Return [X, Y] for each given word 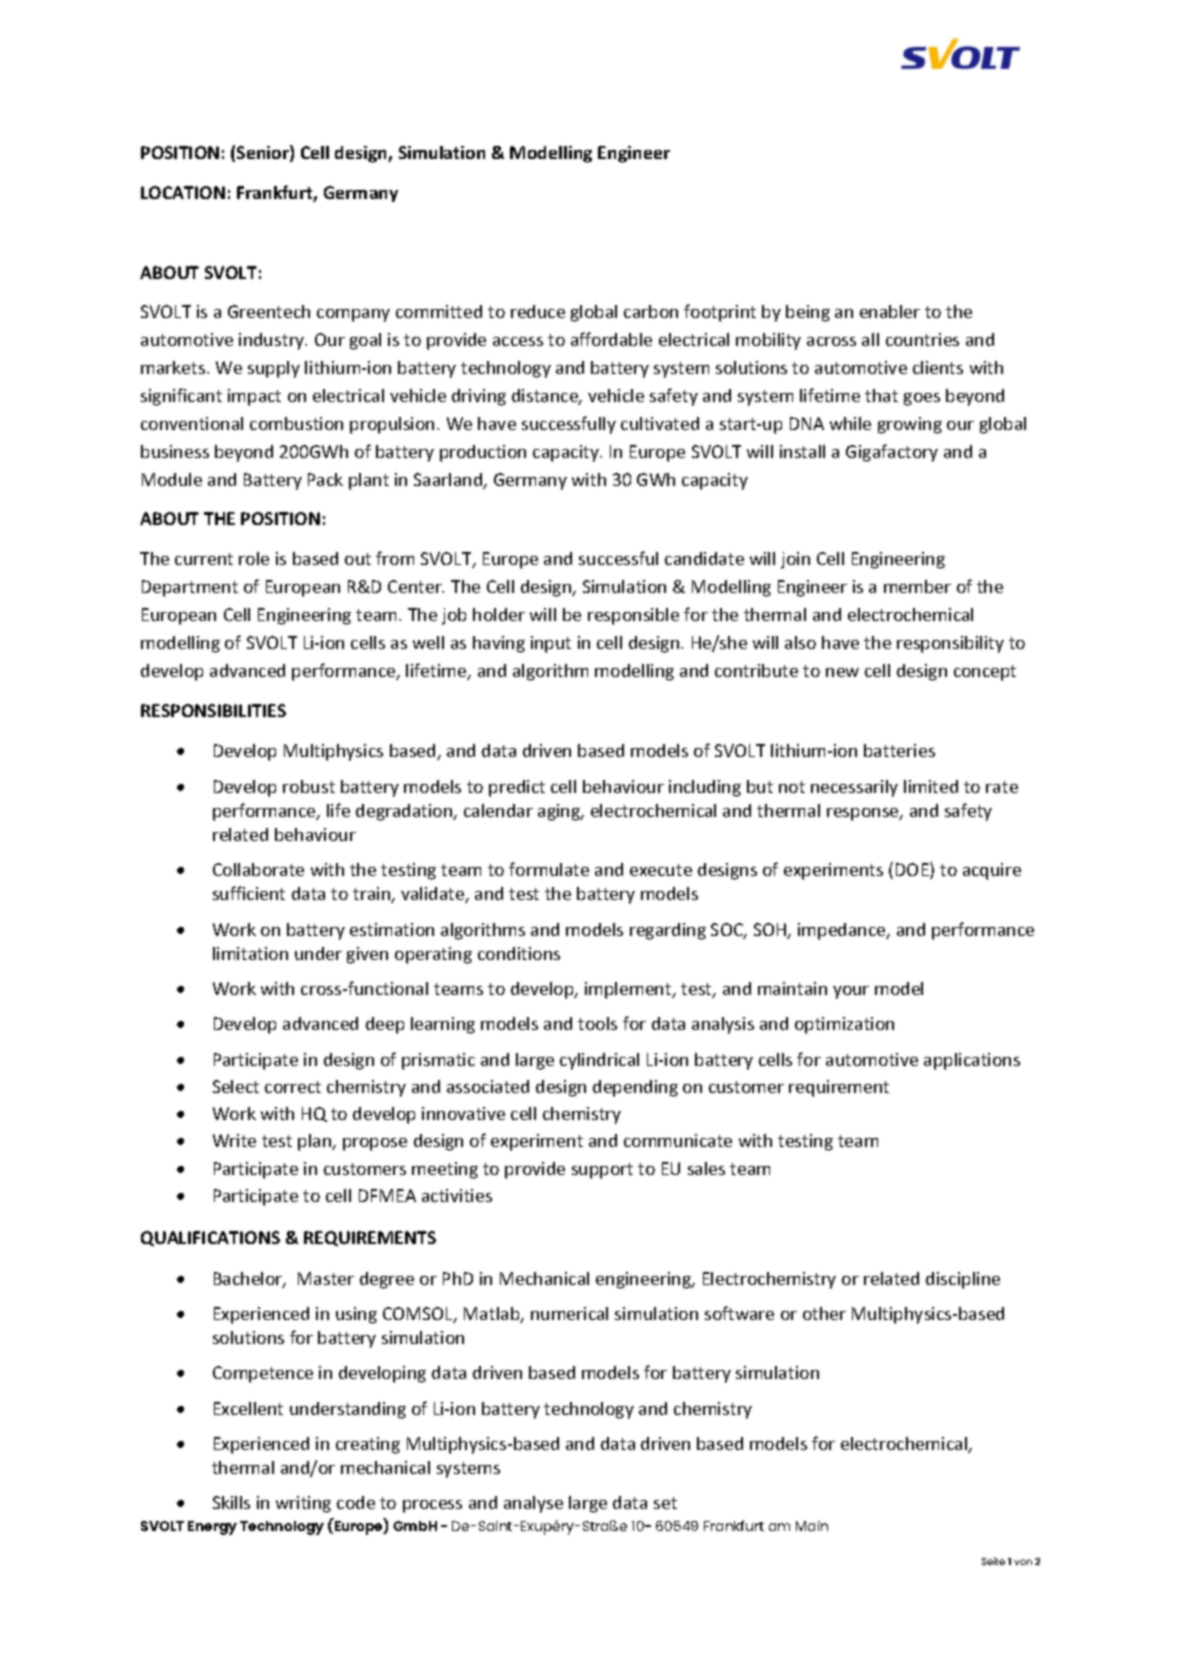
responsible [633, 616]
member [917, 586]
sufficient [249, 893]
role [254, 558]
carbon [651, 311]
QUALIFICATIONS [210, 1238]
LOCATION [183, 192]
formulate [549, 869]
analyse [533, 1504]
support [602, 1171]
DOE [913, 870]
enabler [890, 311]
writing [303, 1504]
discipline [963, 1280]
